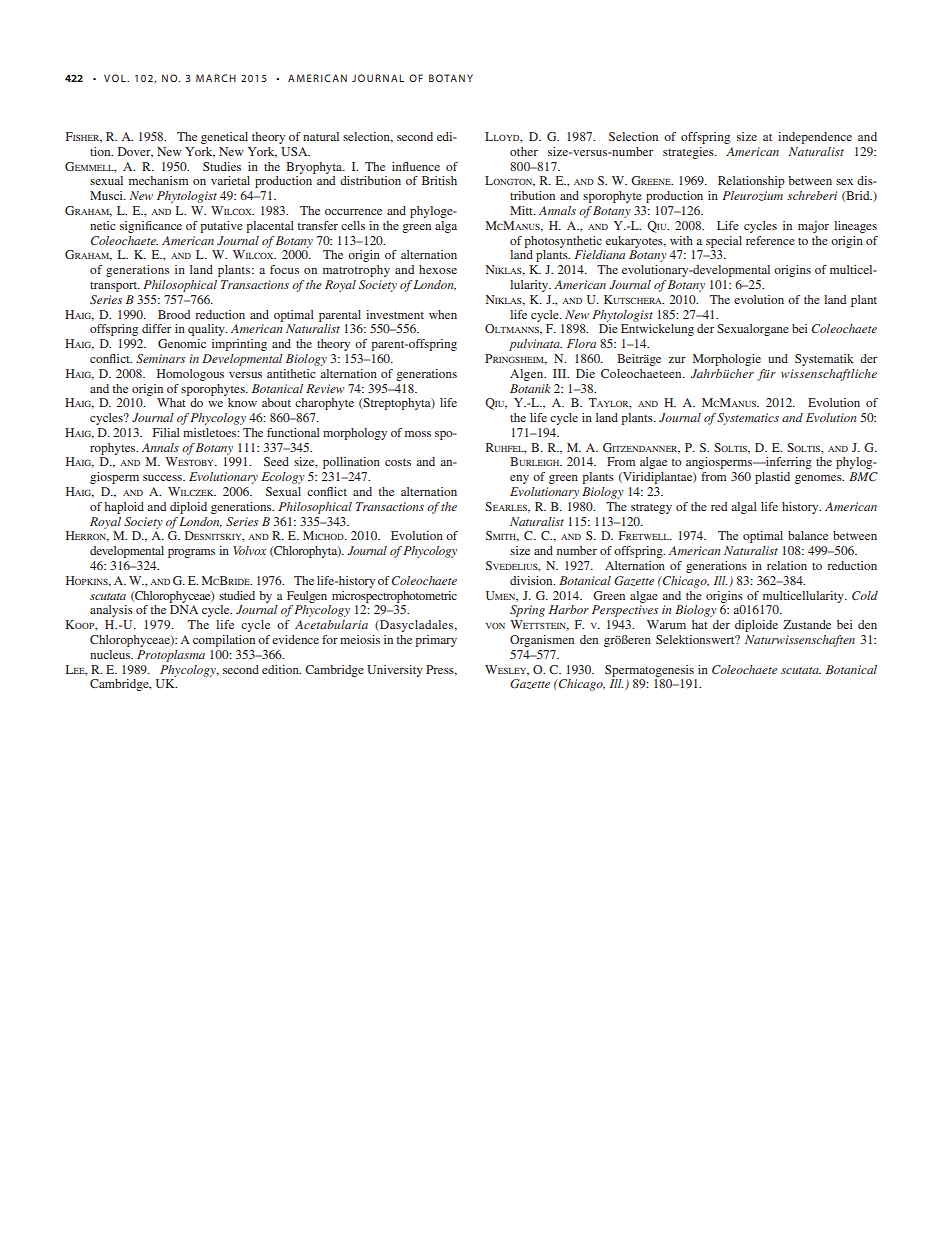 The image size is (952, 1233). I want to click on Ecology, so click(283, 478).
